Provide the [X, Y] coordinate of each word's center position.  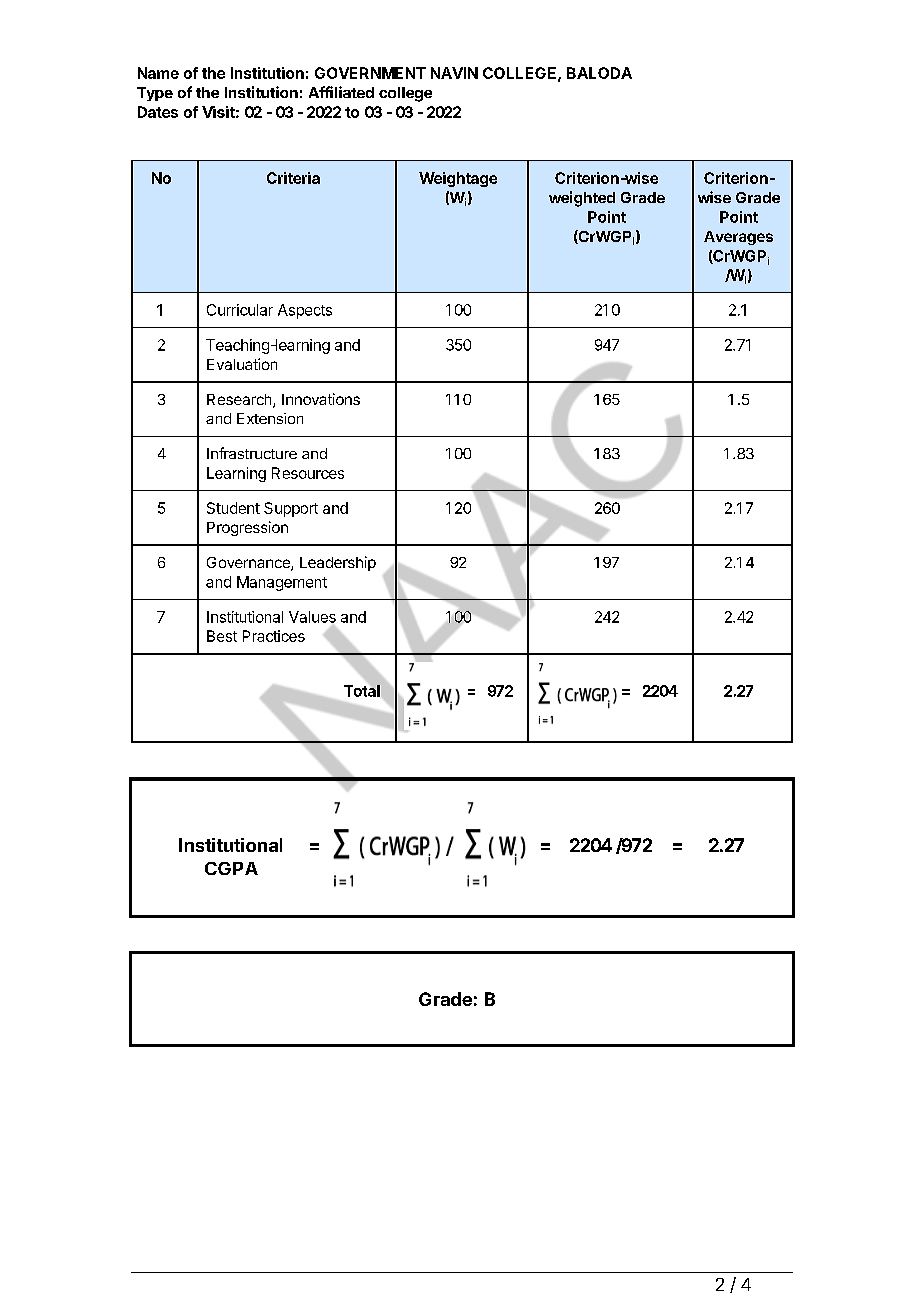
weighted [582, 199]
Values [312, 617]
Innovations [321, 399]
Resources [308, 473]
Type [155, 94]
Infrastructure [252, 453]
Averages [738, 238]
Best [222, 636]
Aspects [305, 311]
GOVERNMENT [370, 73]
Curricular [240, 310]
